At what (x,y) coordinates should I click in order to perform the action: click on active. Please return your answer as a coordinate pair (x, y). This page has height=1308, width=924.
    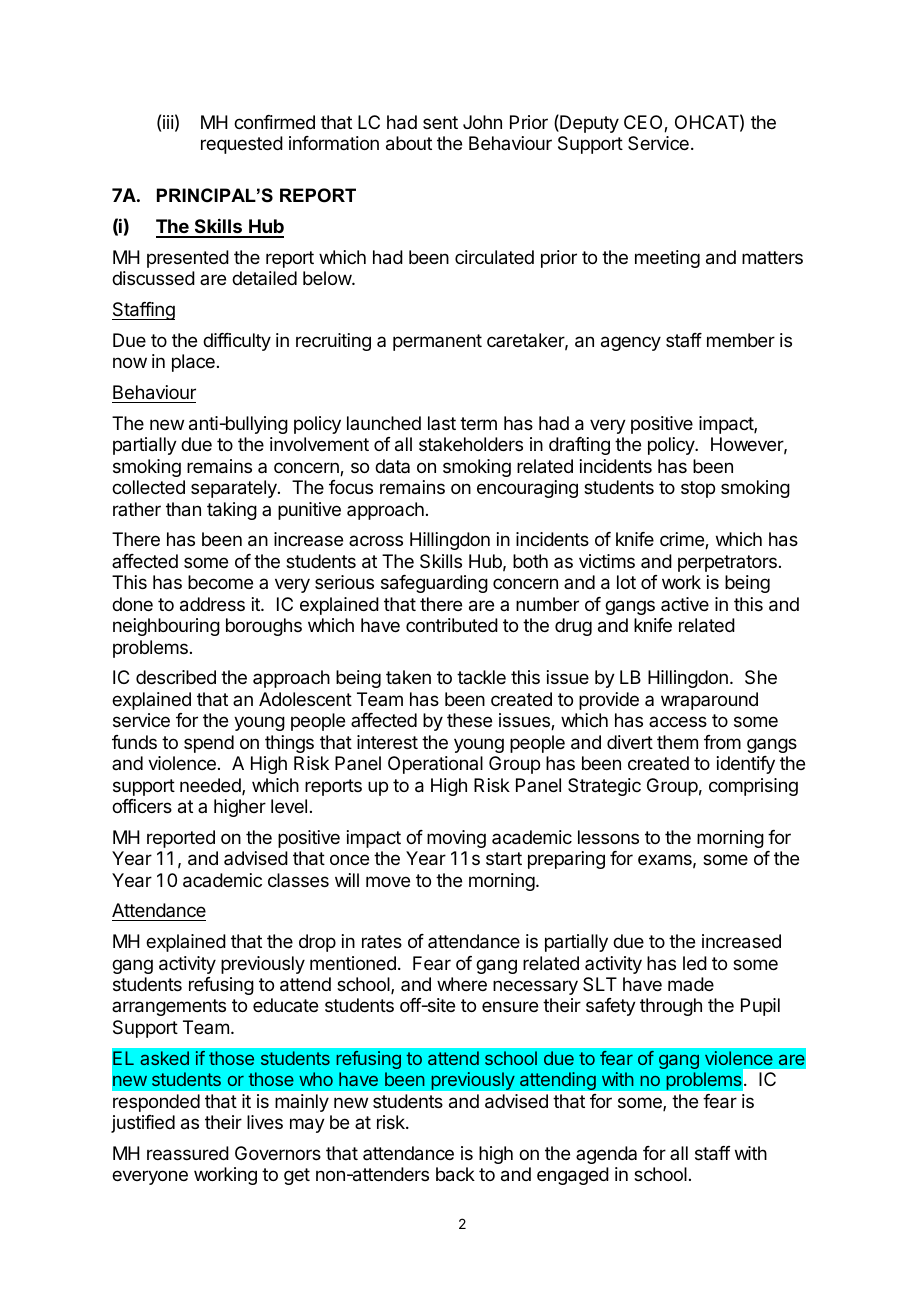
    Looking at the image, I should click on (685, 604).
